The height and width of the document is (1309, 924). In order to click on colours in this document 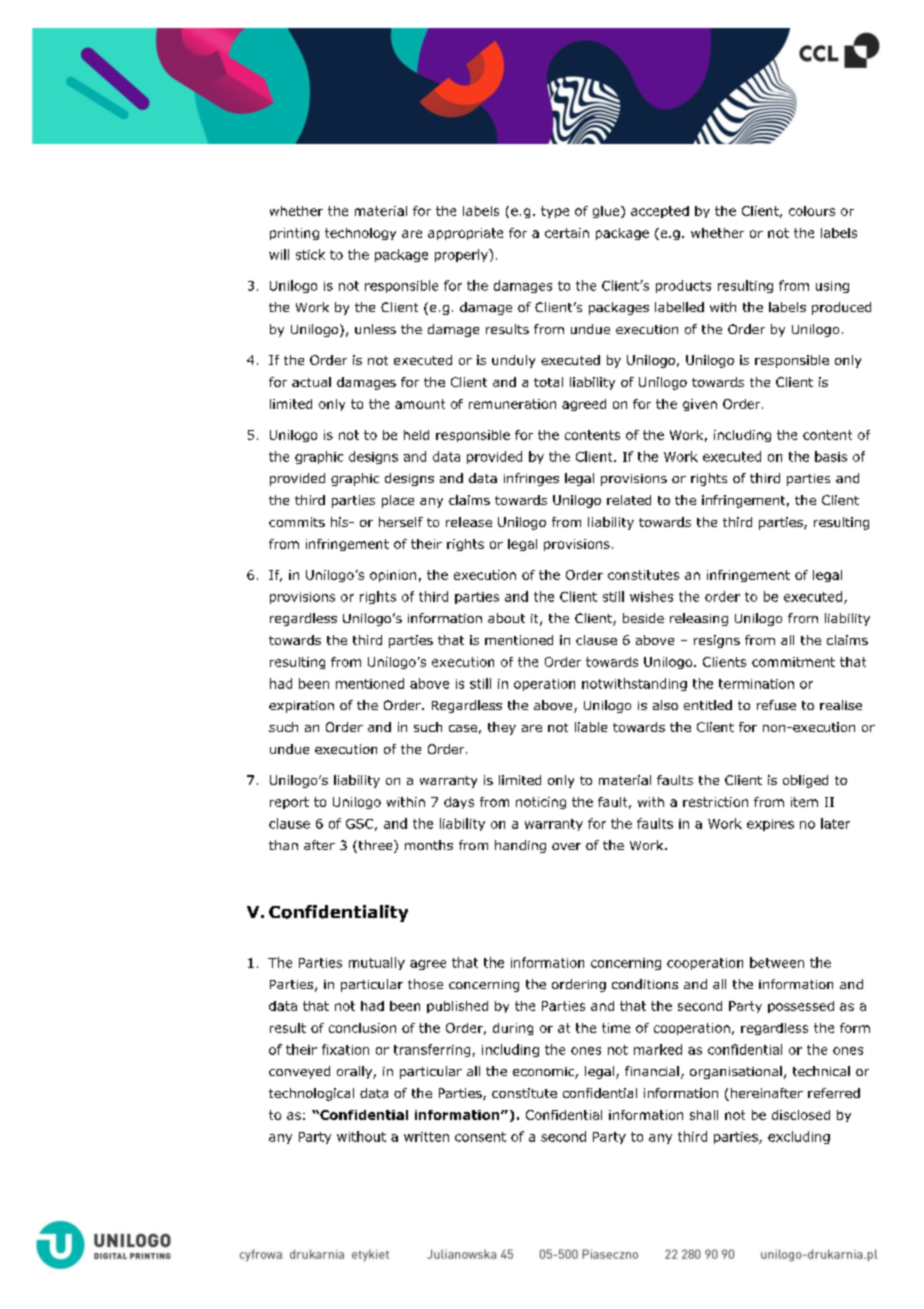, I will do `click(812, 211)`.
